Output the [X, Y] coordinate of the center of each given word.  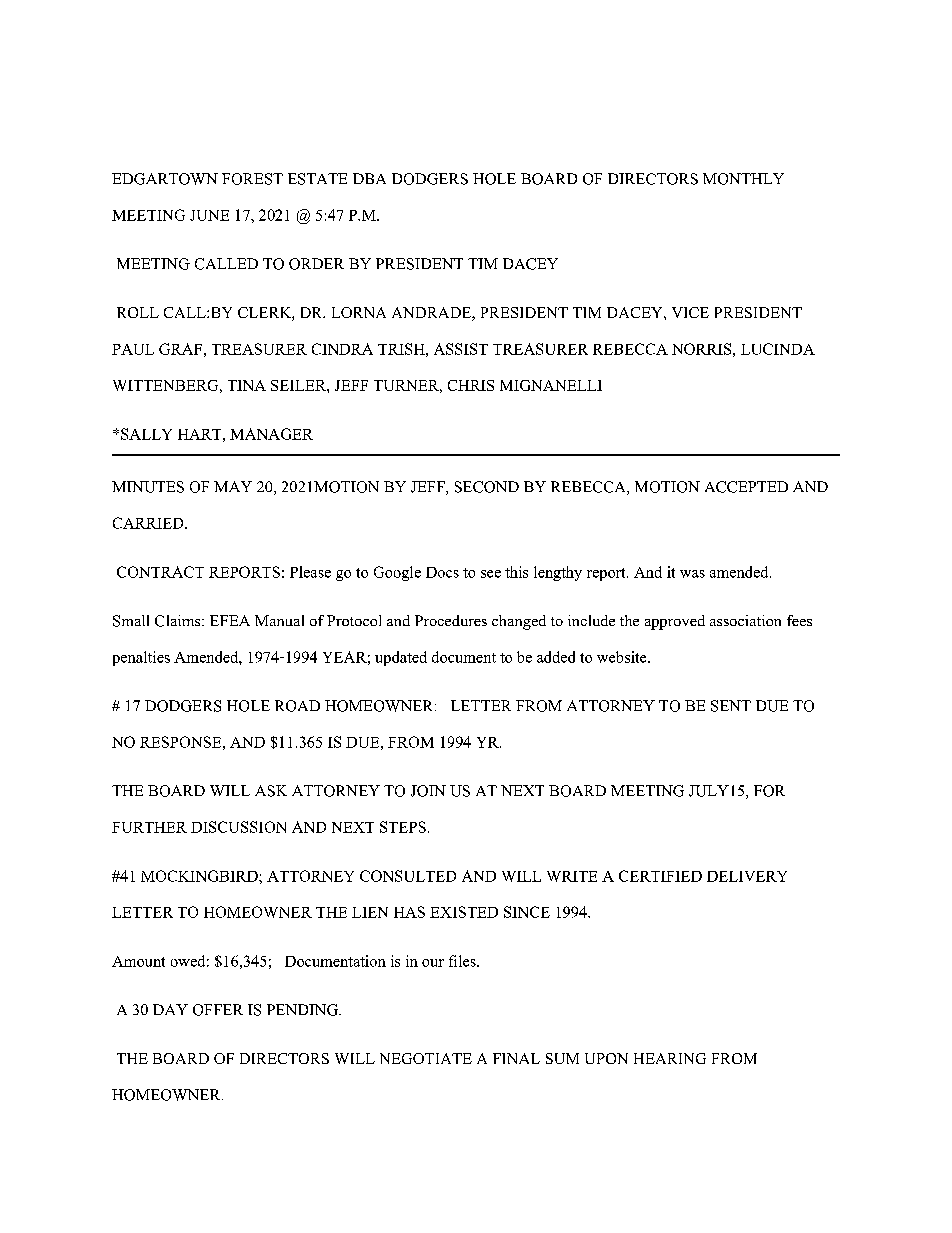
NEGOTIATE [426, 1058]
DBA [369, 178]
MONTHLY [743, 179]
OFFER [218, 1010]
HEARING [670, 1058]
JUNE [209, 215]
